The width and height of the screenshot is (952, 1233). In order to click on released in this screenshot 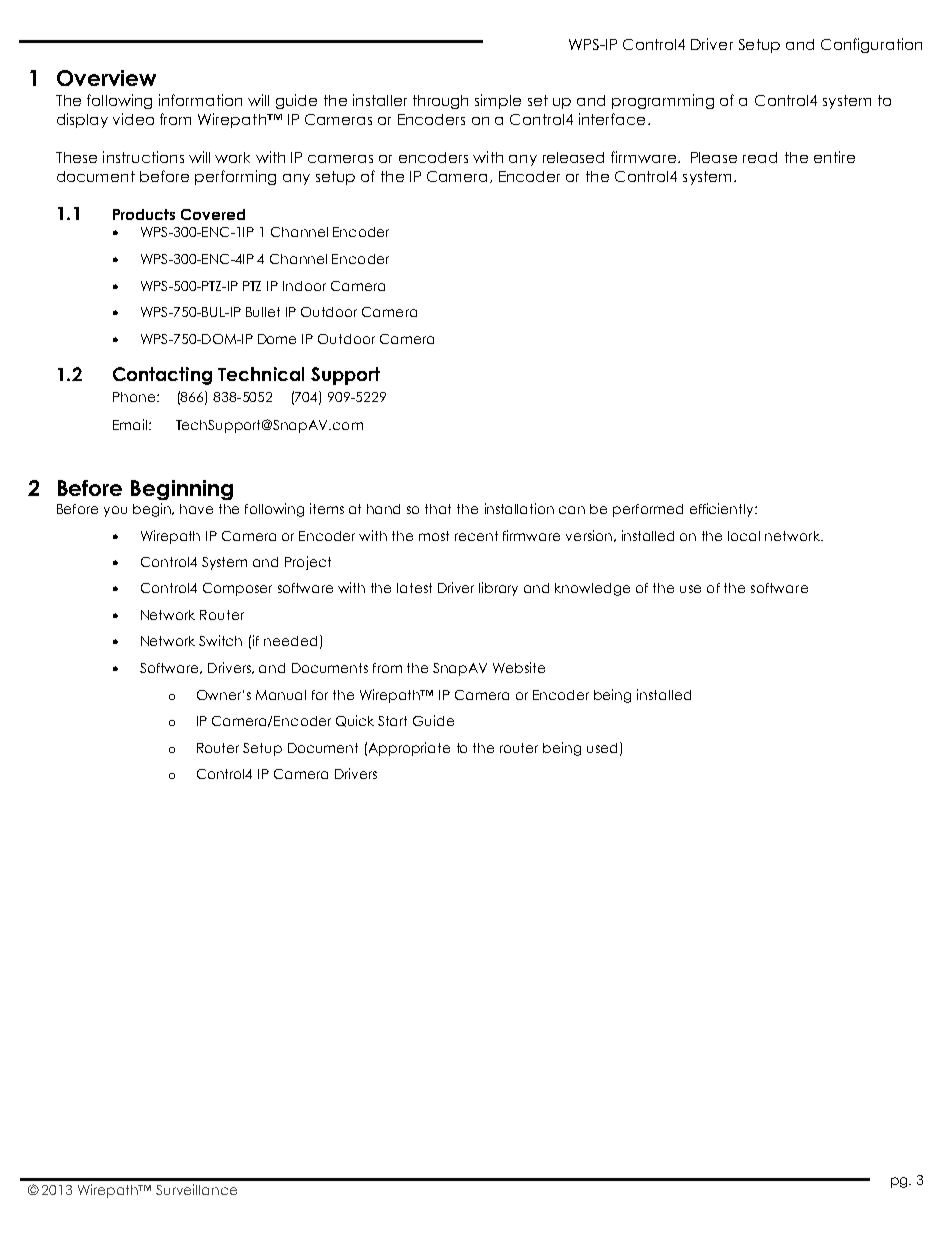, I will do `click(573, 157)`.
